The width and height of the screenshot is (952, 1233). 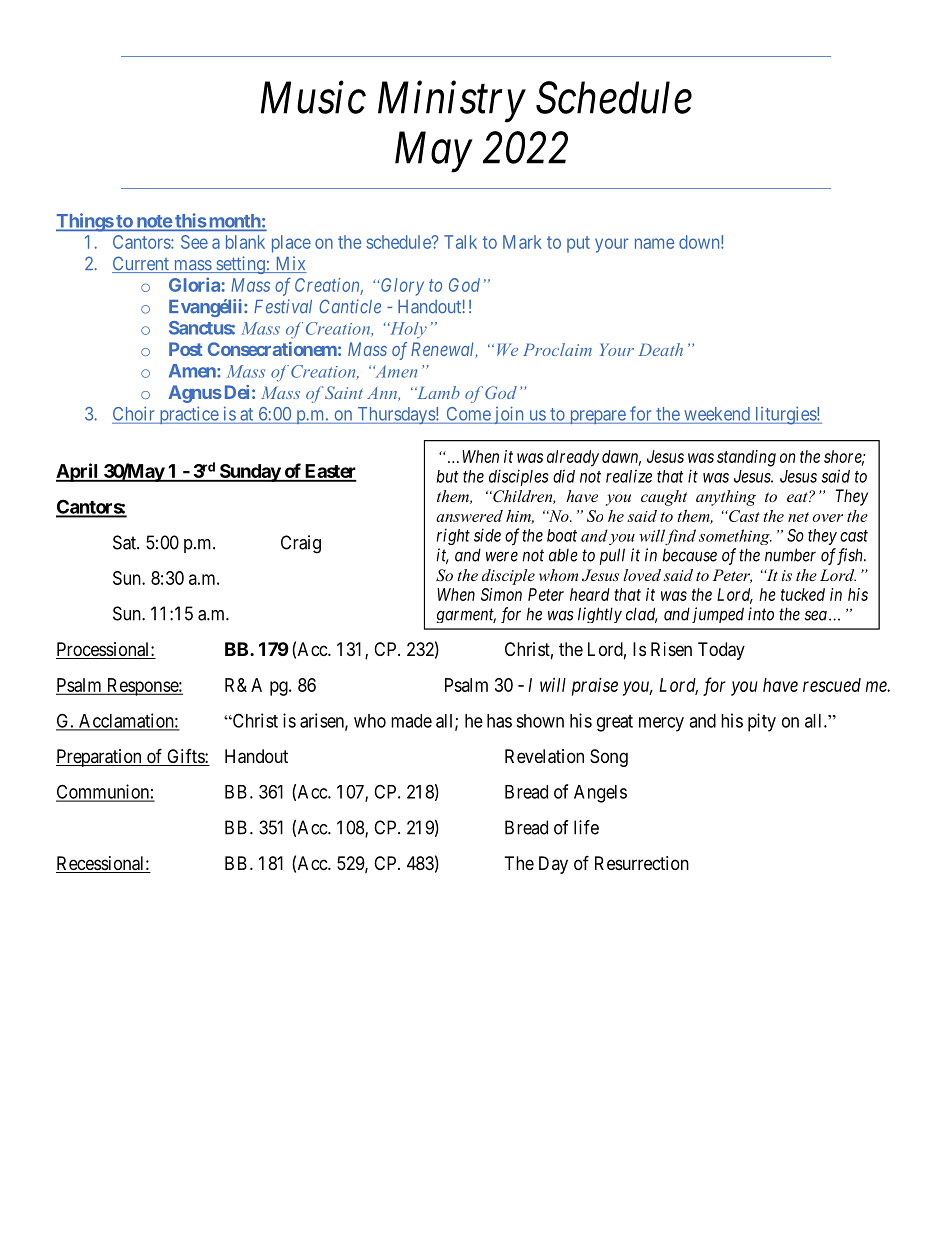 What do you see at coordinates (313, 98) in the screenshot?
I see `Music` at bounding box center [313, 98].
